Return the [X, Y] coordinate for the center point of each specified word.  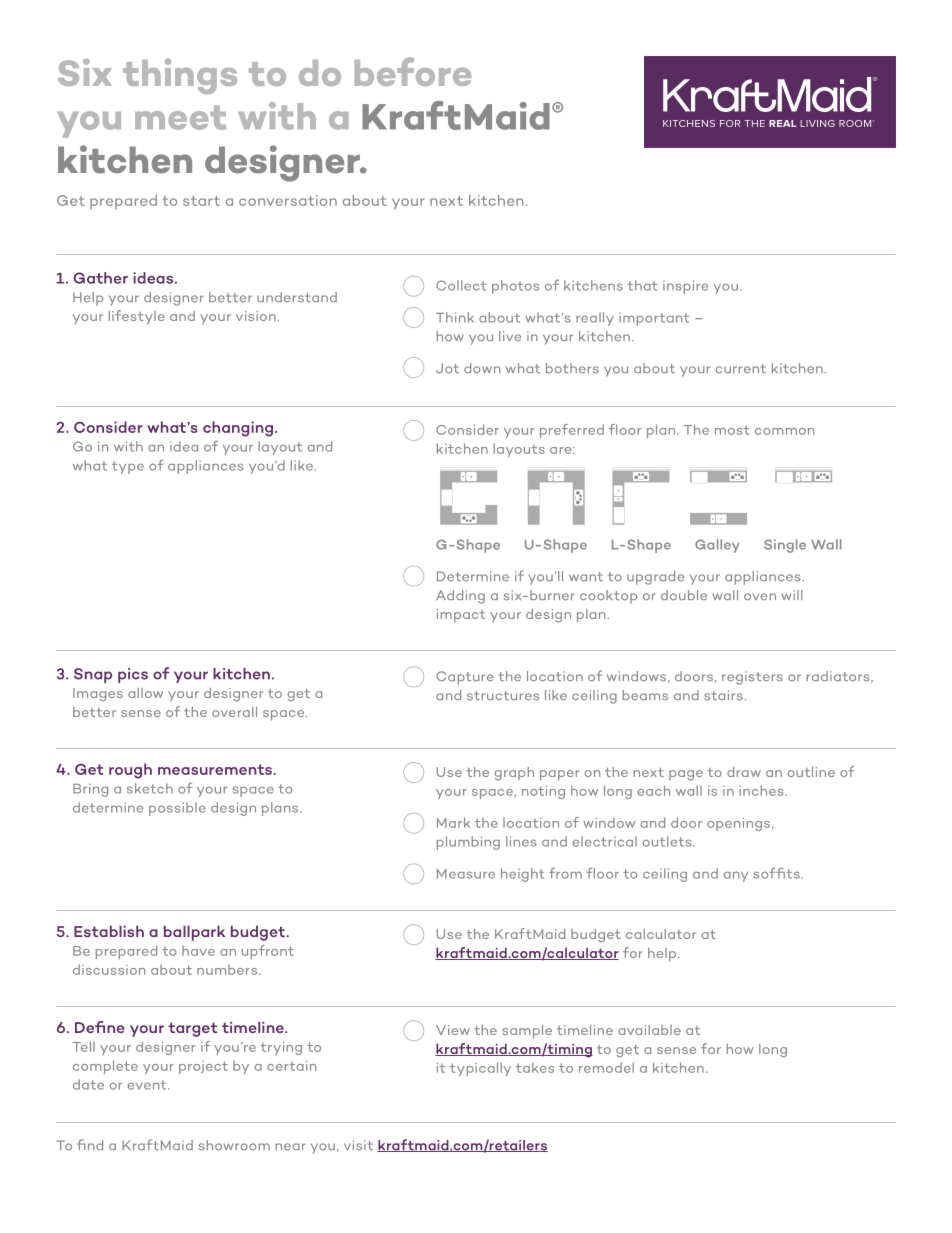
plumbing [468, 843]
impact [461, 616]
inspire [685, 287]
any [736, 876]
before [412, 71]
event [148, 1085]
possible [177, 809]
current [741, 369]
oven [760, 597]
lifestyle [137, 317]
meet [180, 117]
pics [133, 675]
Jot [447, 368]
